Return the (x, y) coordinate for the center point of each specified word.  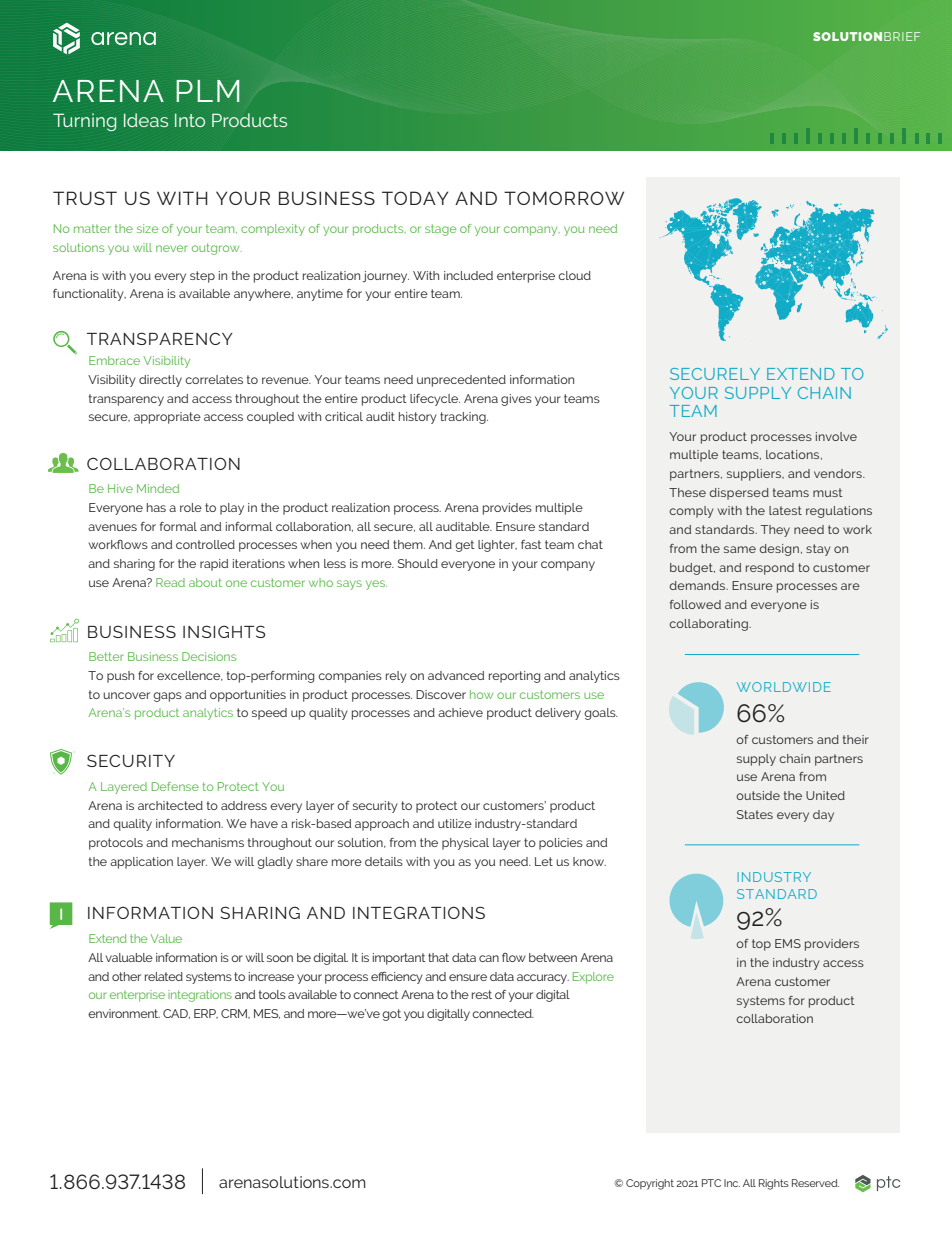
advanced (456, 675)
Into (190, 120)
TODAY (415, 198)
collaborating (709, 625)
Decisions (209, 656)
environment (124, 1013)
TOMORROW (564, 198)
